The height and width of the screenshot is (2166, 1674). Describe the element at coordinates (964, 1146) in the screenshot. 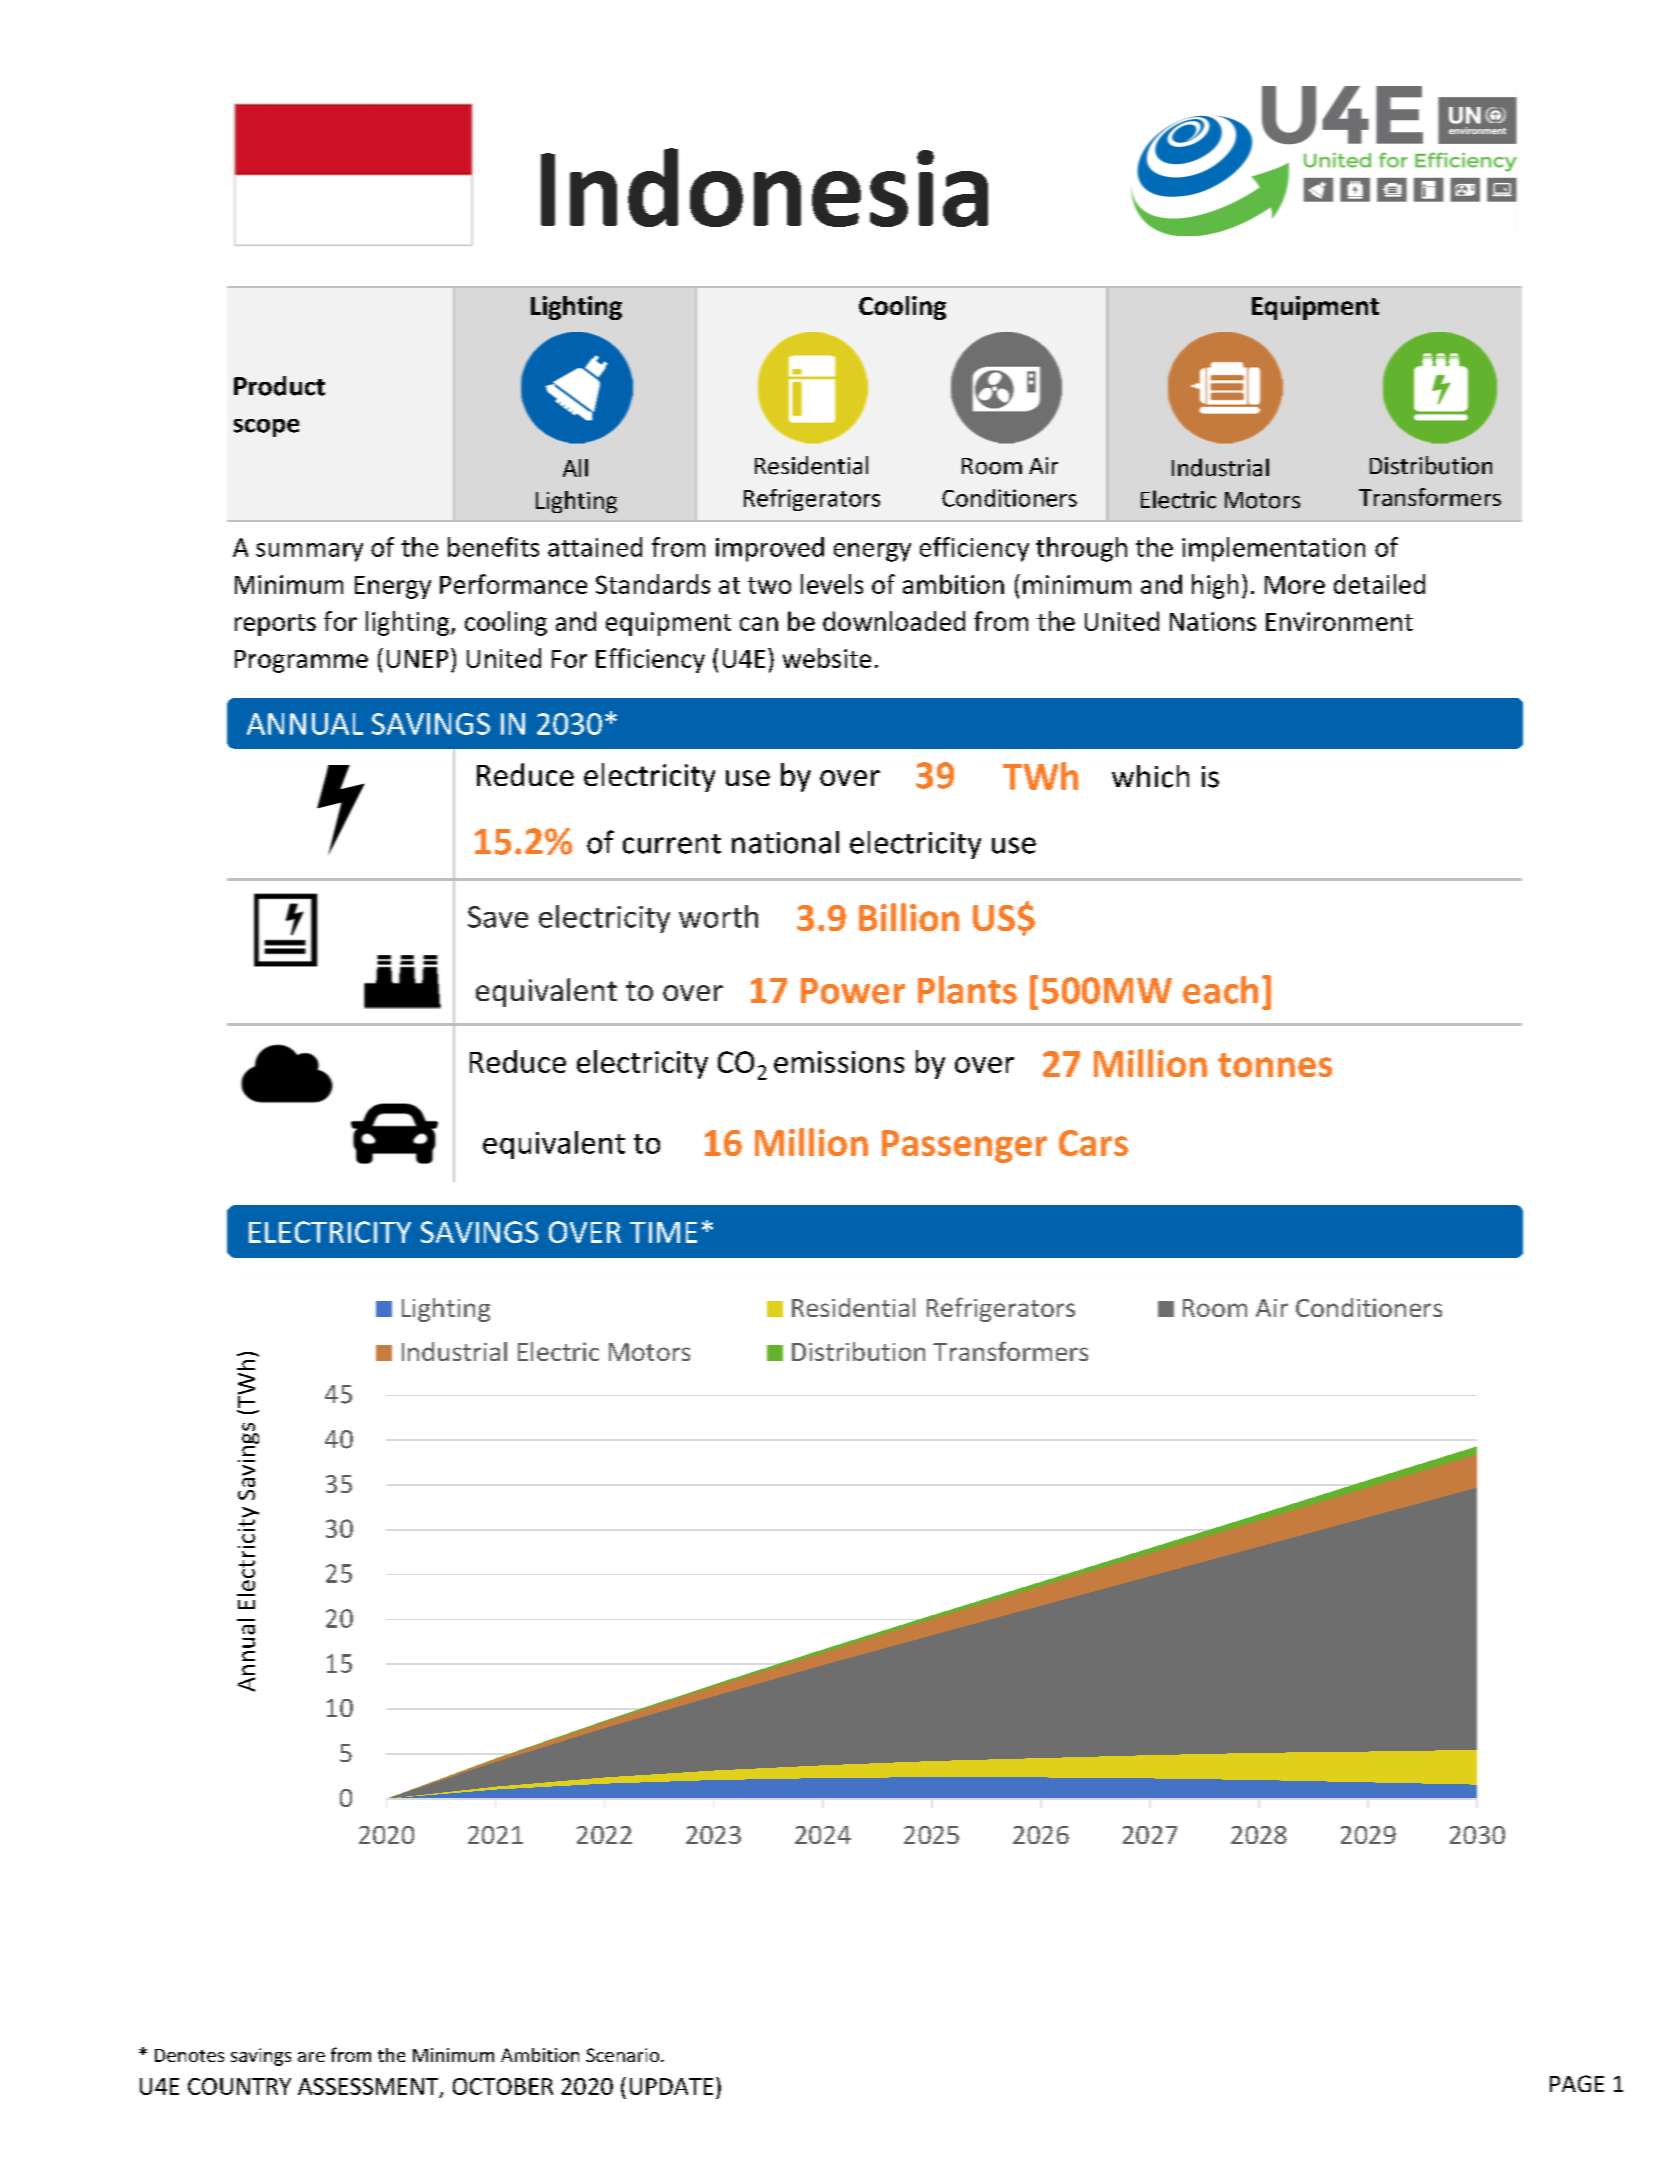

I see `Passenger` at that location.
